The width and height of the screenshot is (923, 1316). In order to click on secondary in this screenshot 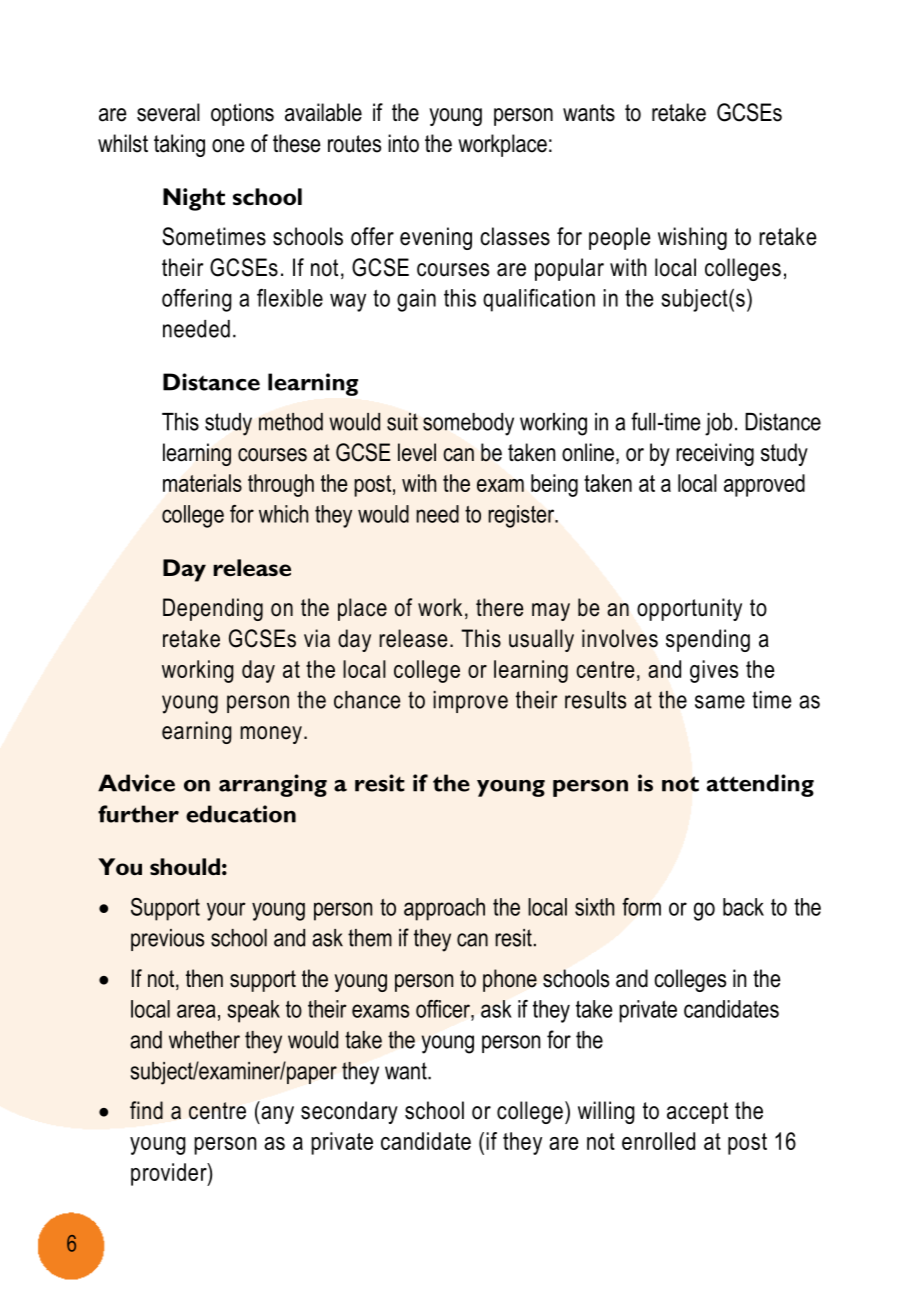, I will do `click(349, 1112)`.
